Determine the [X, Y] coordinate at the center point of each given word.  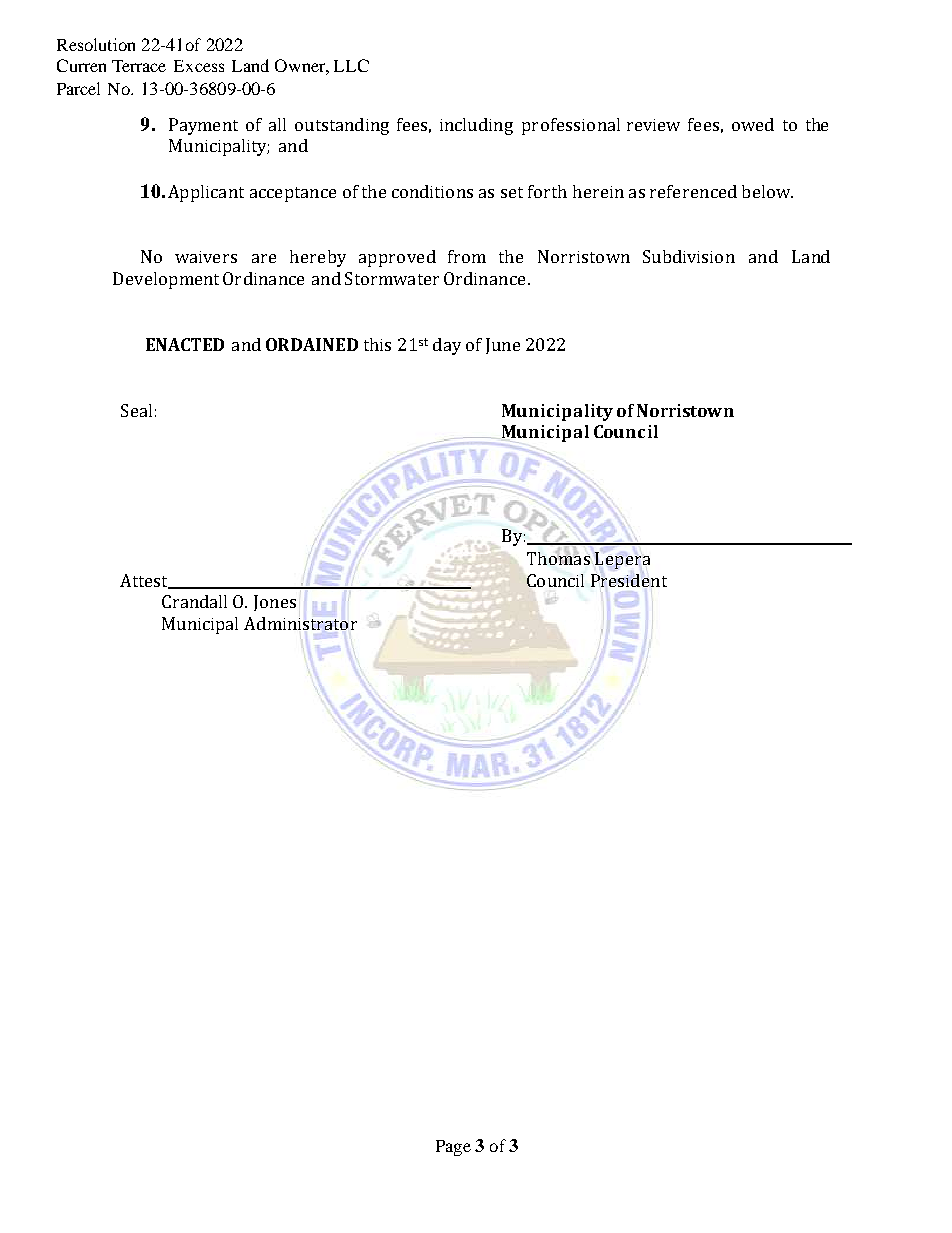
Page [453, 1148]
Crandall [194, 601]
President [629, 580]
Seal [136, 410]
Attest [145, 581]
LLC [351, 65]
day [447, 346]
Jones [275, 603]
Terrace [139, 66]
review [653, 125]
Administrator [300, 623]
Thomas [558, 557]
